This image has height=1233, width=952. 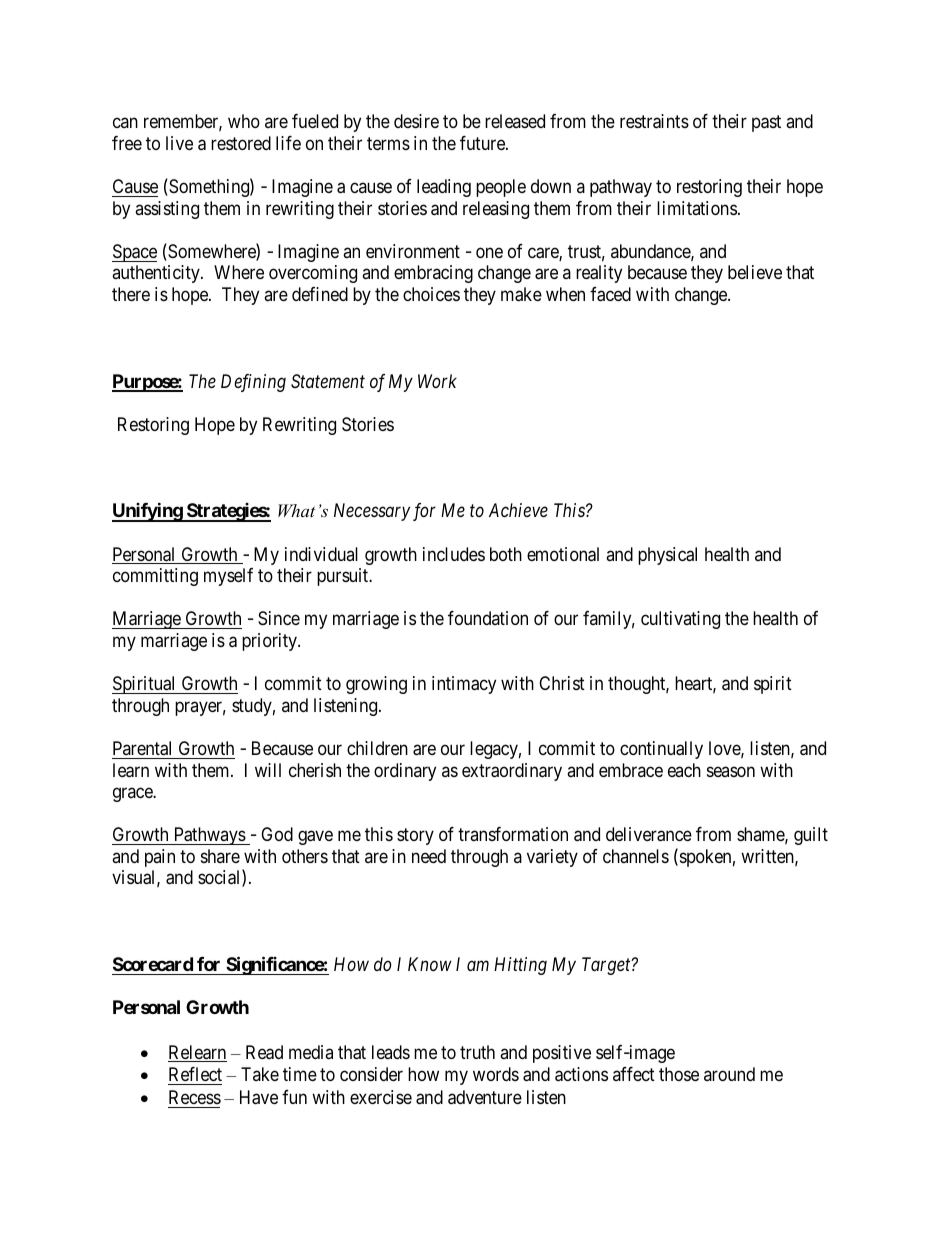 What do you see at coordinates (483, 143) in the image?
I see `future` at bounding box center [483, 143].
